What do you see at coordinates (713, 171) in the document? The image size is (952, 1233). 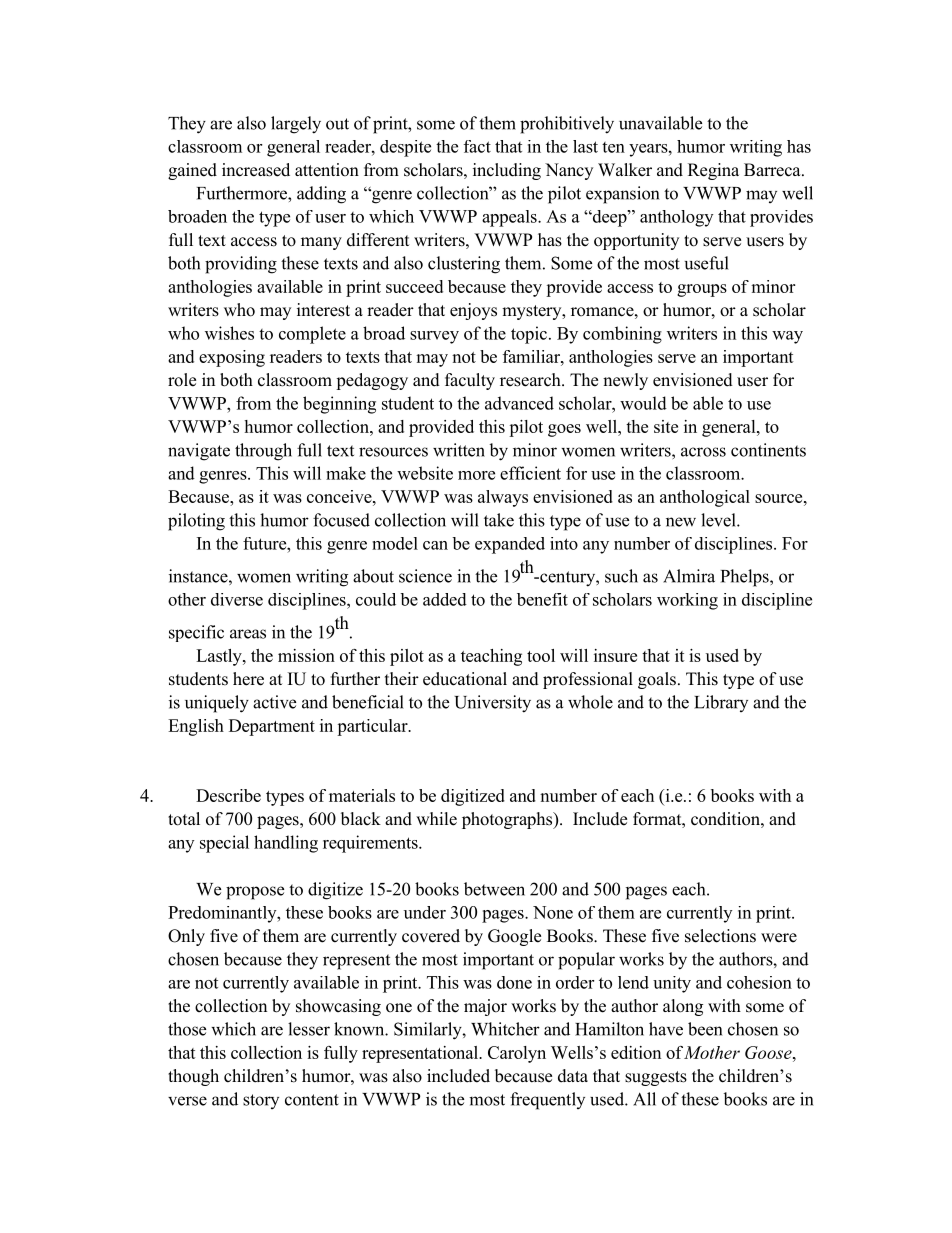 I see `Regina` at bounding box center [713, 171].
